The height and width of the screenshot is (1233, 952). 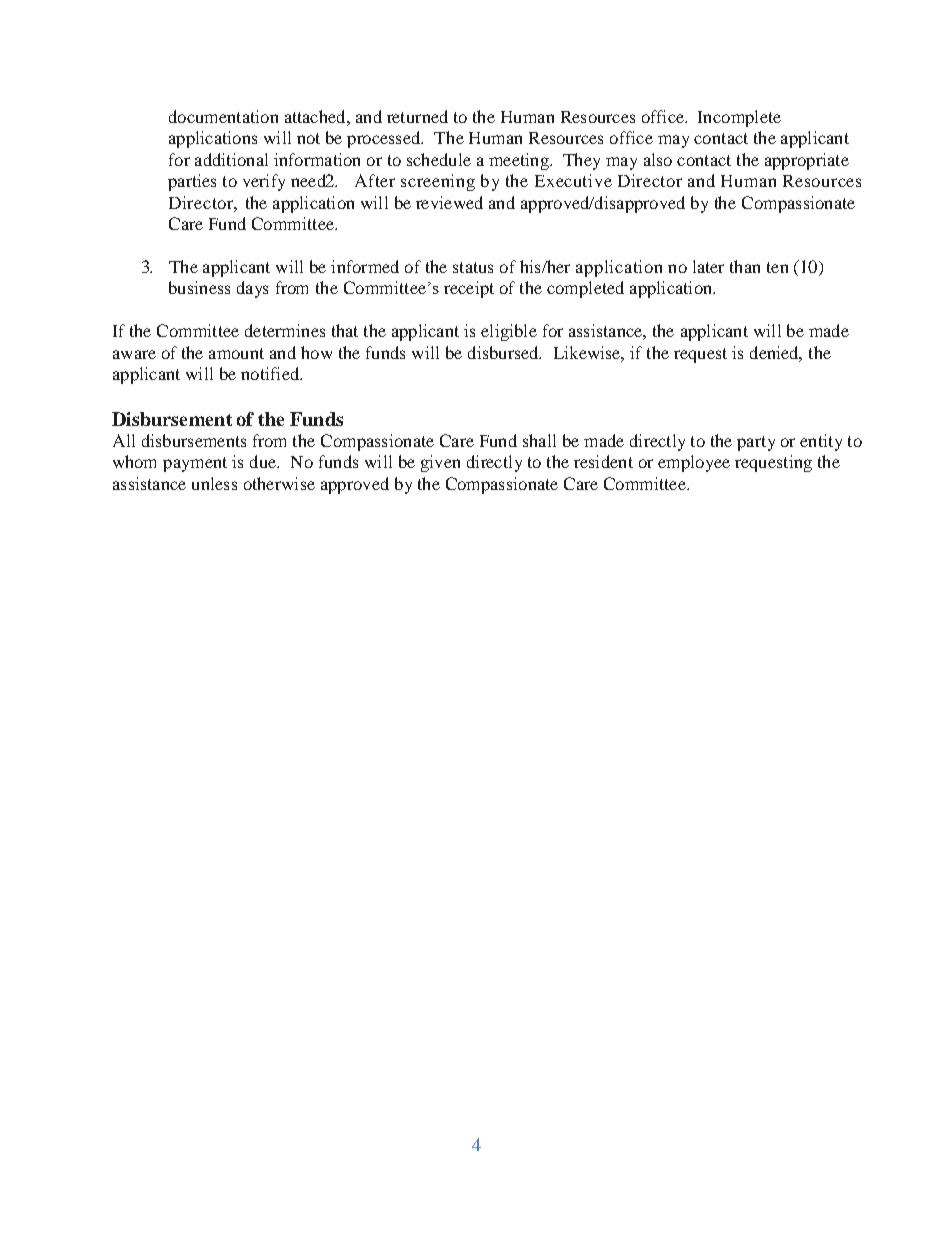 I want to click on payment, so click(x=195, y=464).
